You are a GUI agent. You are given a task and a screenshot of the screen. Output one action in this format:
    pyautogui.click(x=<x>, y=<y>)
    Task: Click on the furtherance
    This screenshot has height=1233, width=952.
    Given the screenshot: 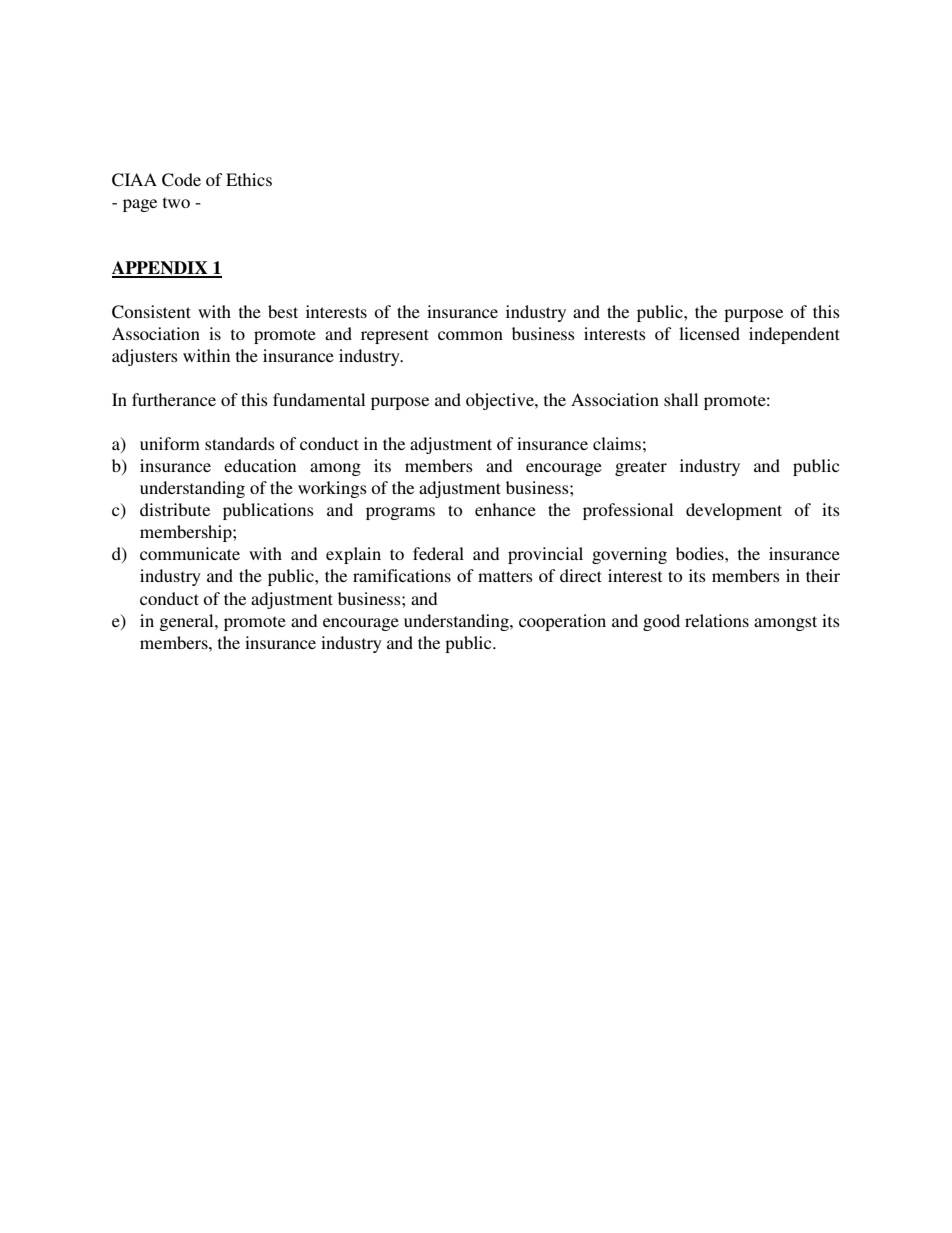 What is the action you would take?
    pyautogui.click(x=174, y=399)
